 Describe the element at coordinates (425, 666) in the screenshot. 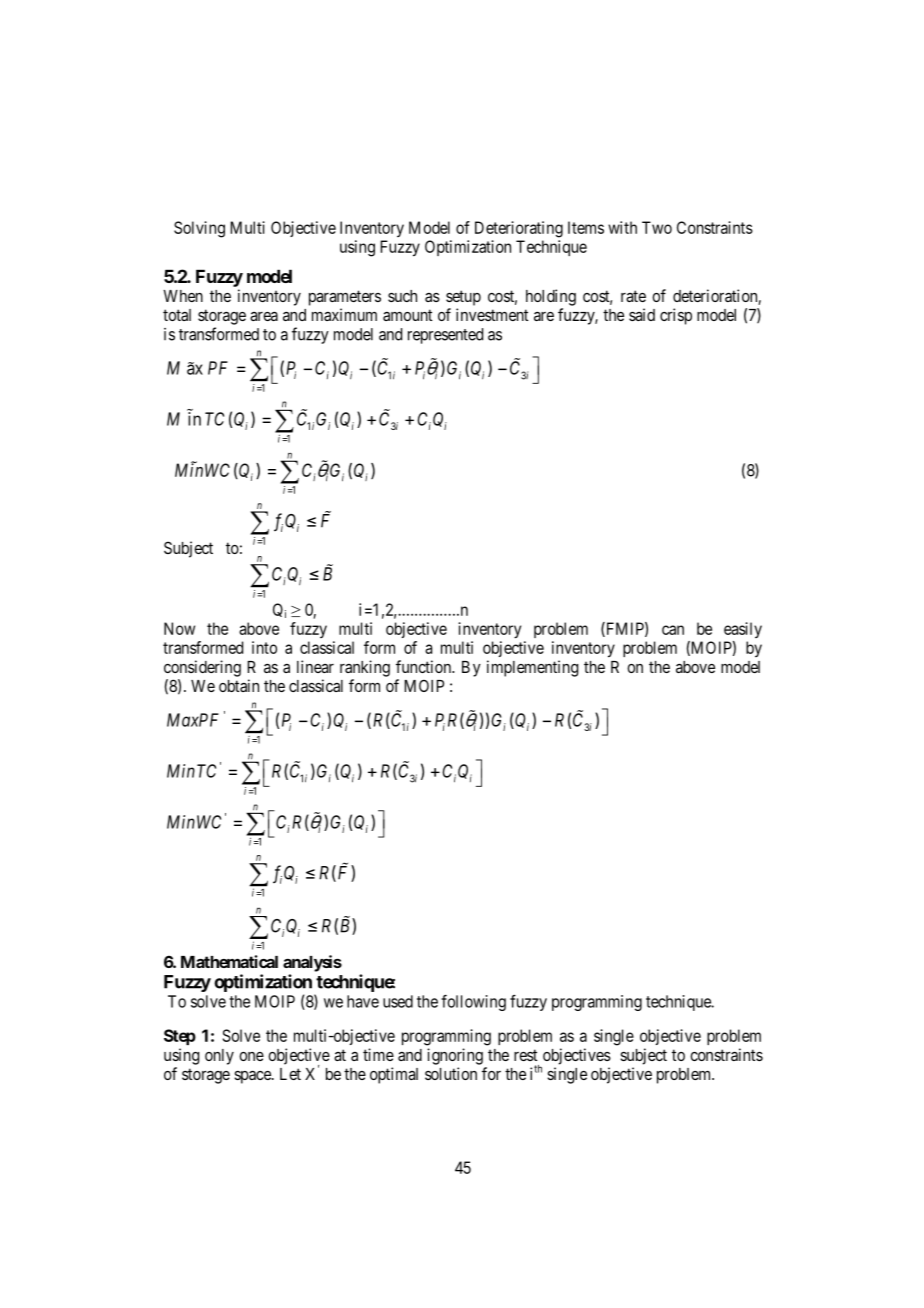

I see `function` at that location.
